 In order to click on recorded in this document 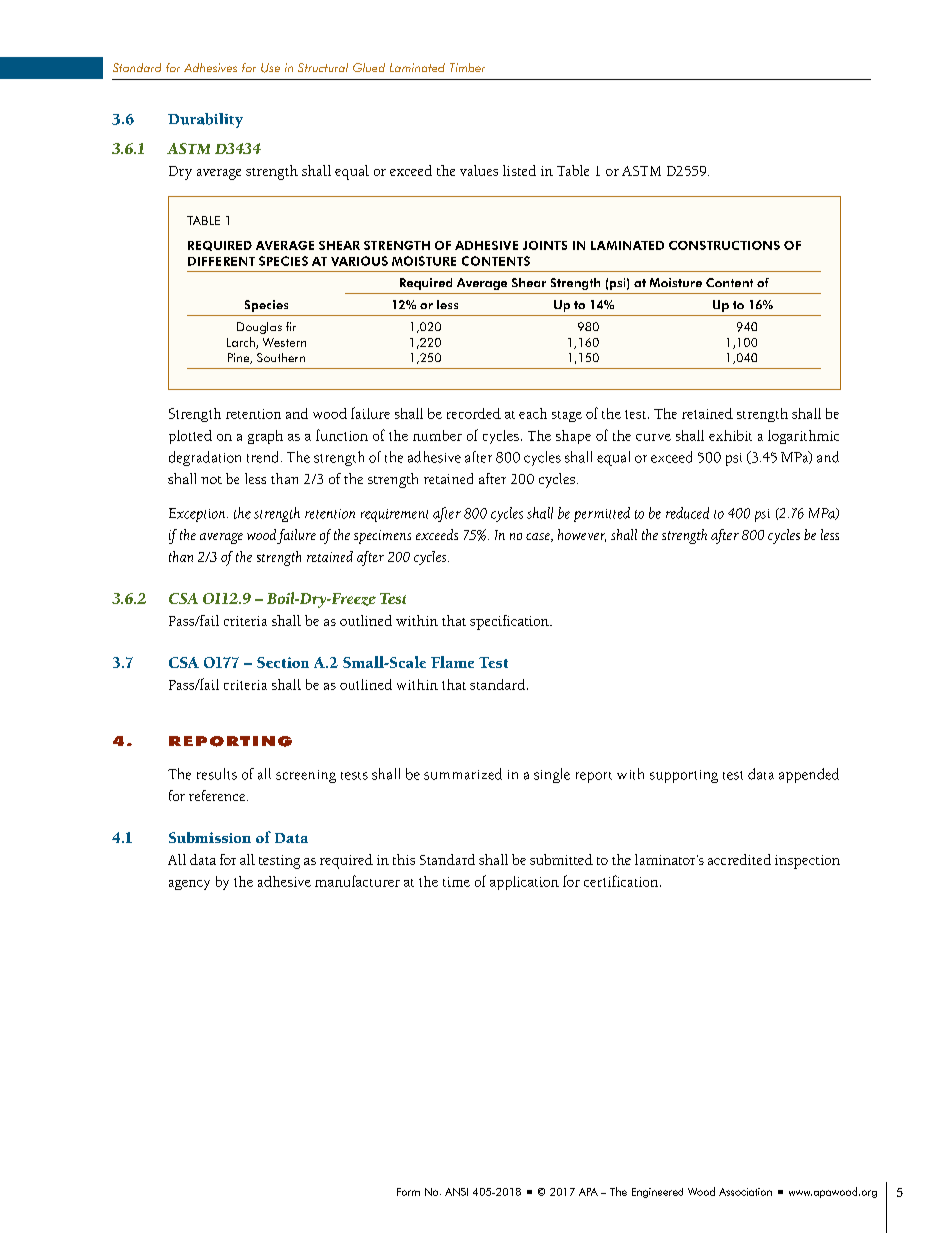, I will do `click(474, 413)`.
